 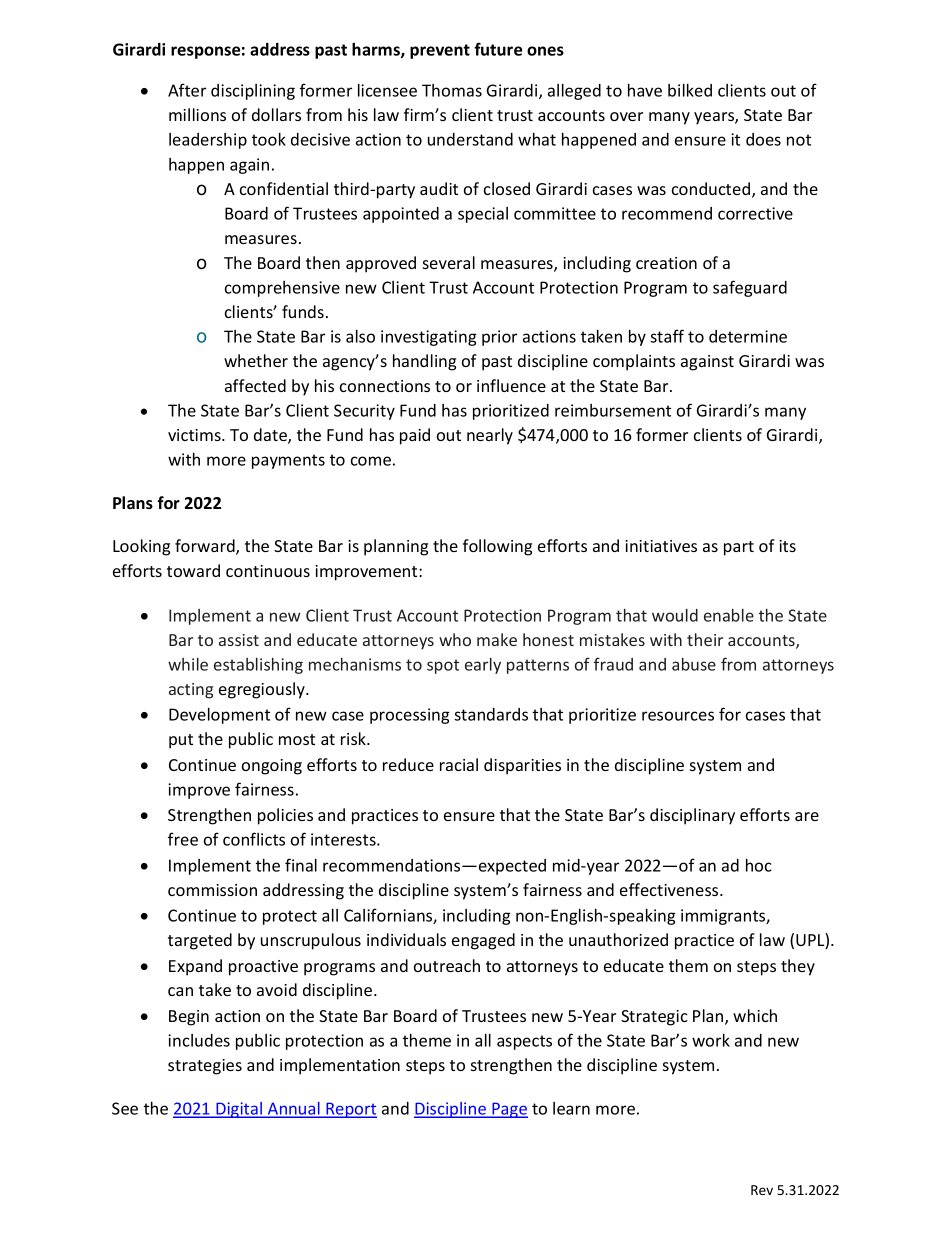 I want to click on racial, so click(x=459, y=764).
